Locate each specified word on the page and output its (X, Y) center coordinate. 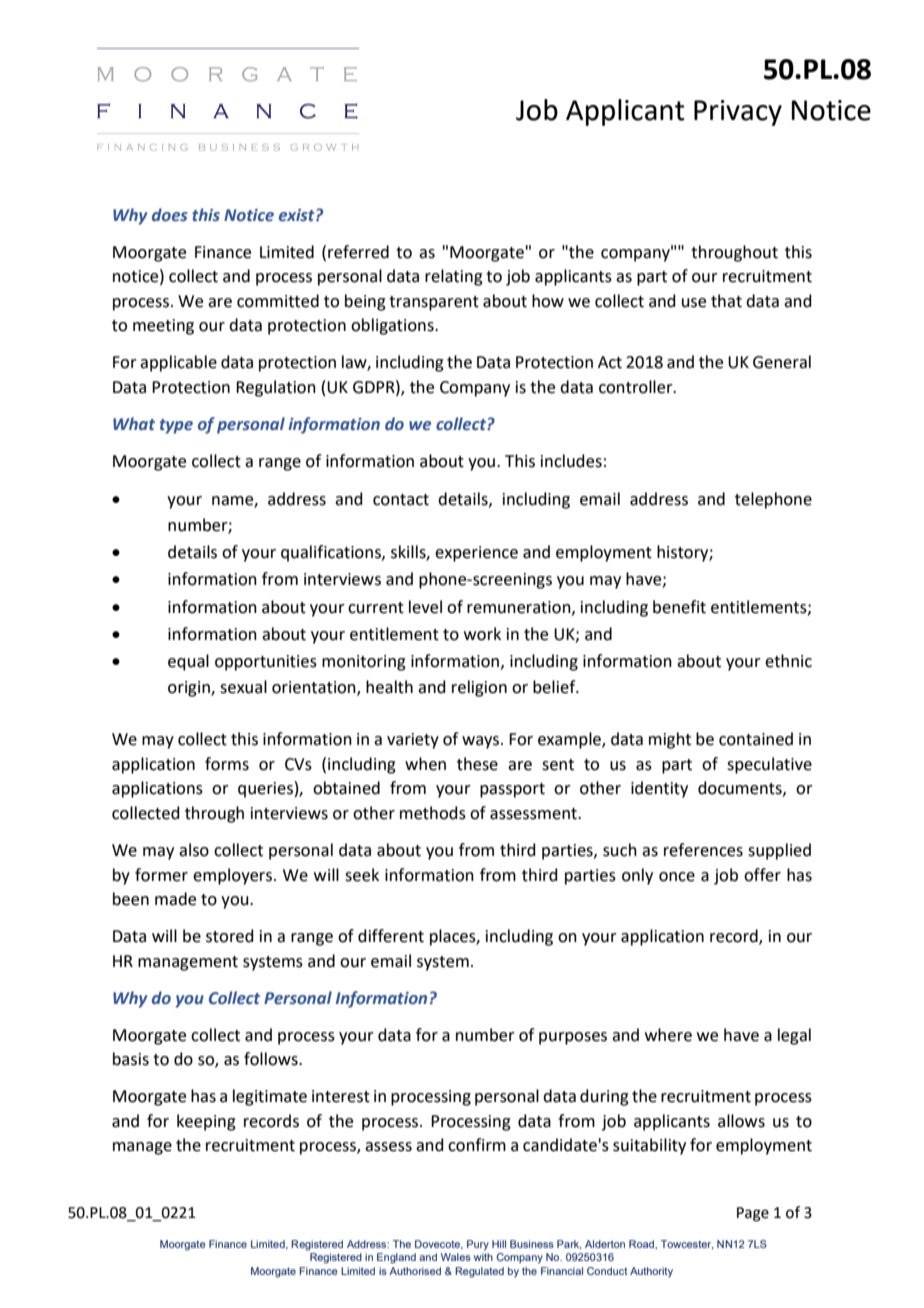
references (703, 850)
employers (232, 876)
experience (476, 554)
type (176, 426)
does (170, 215)
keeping (206, 1122)
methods (433, 813)
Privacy (738, 113)
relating (454, 277)
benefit (679, 607)
